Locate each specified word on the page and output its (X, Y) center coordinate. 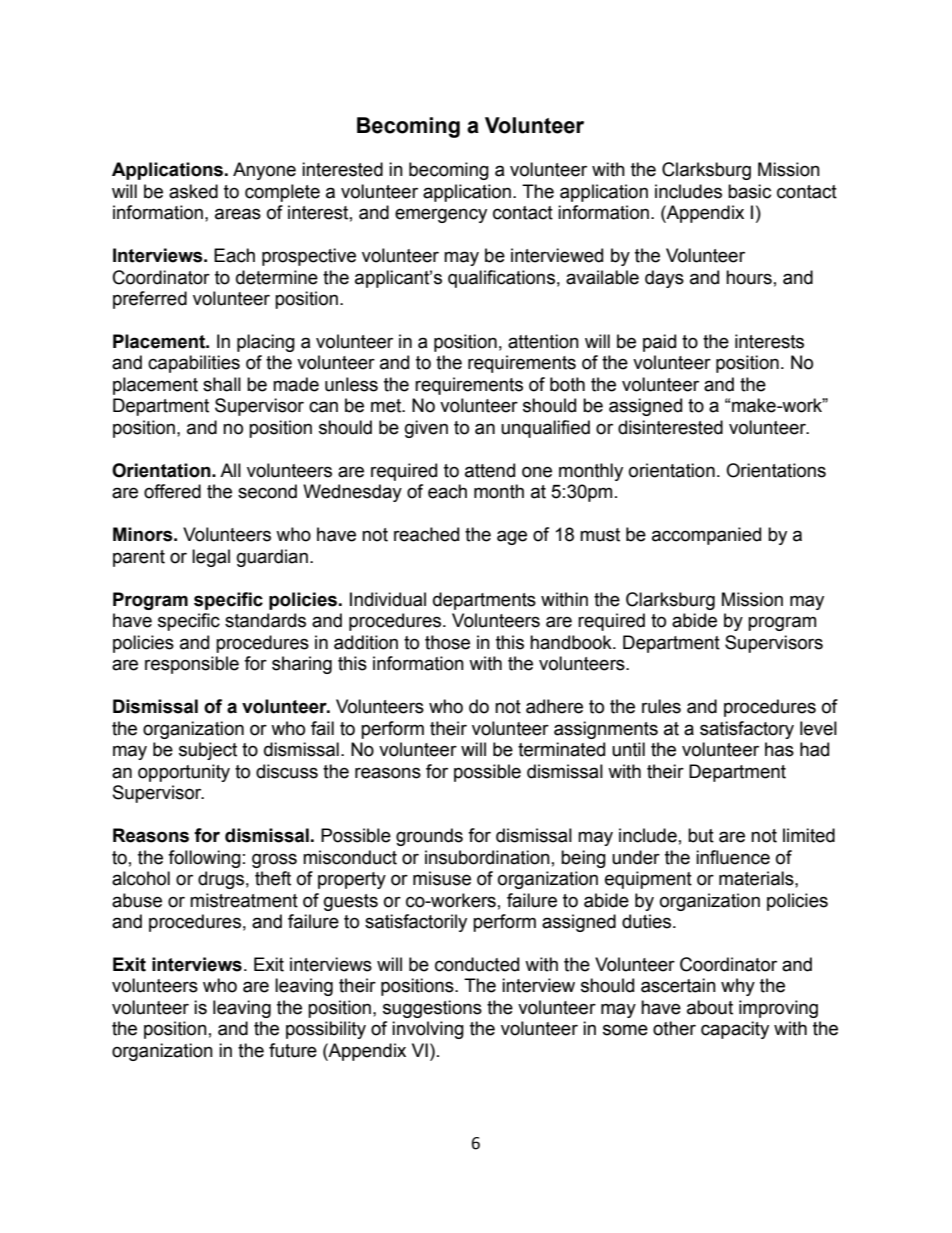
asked (193, 191)
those (447, 642)
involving (428, 1030)
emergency (441, 215)
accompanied (706, 536)
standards (265, 620)
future (293, 1050)
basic (749, 191)
